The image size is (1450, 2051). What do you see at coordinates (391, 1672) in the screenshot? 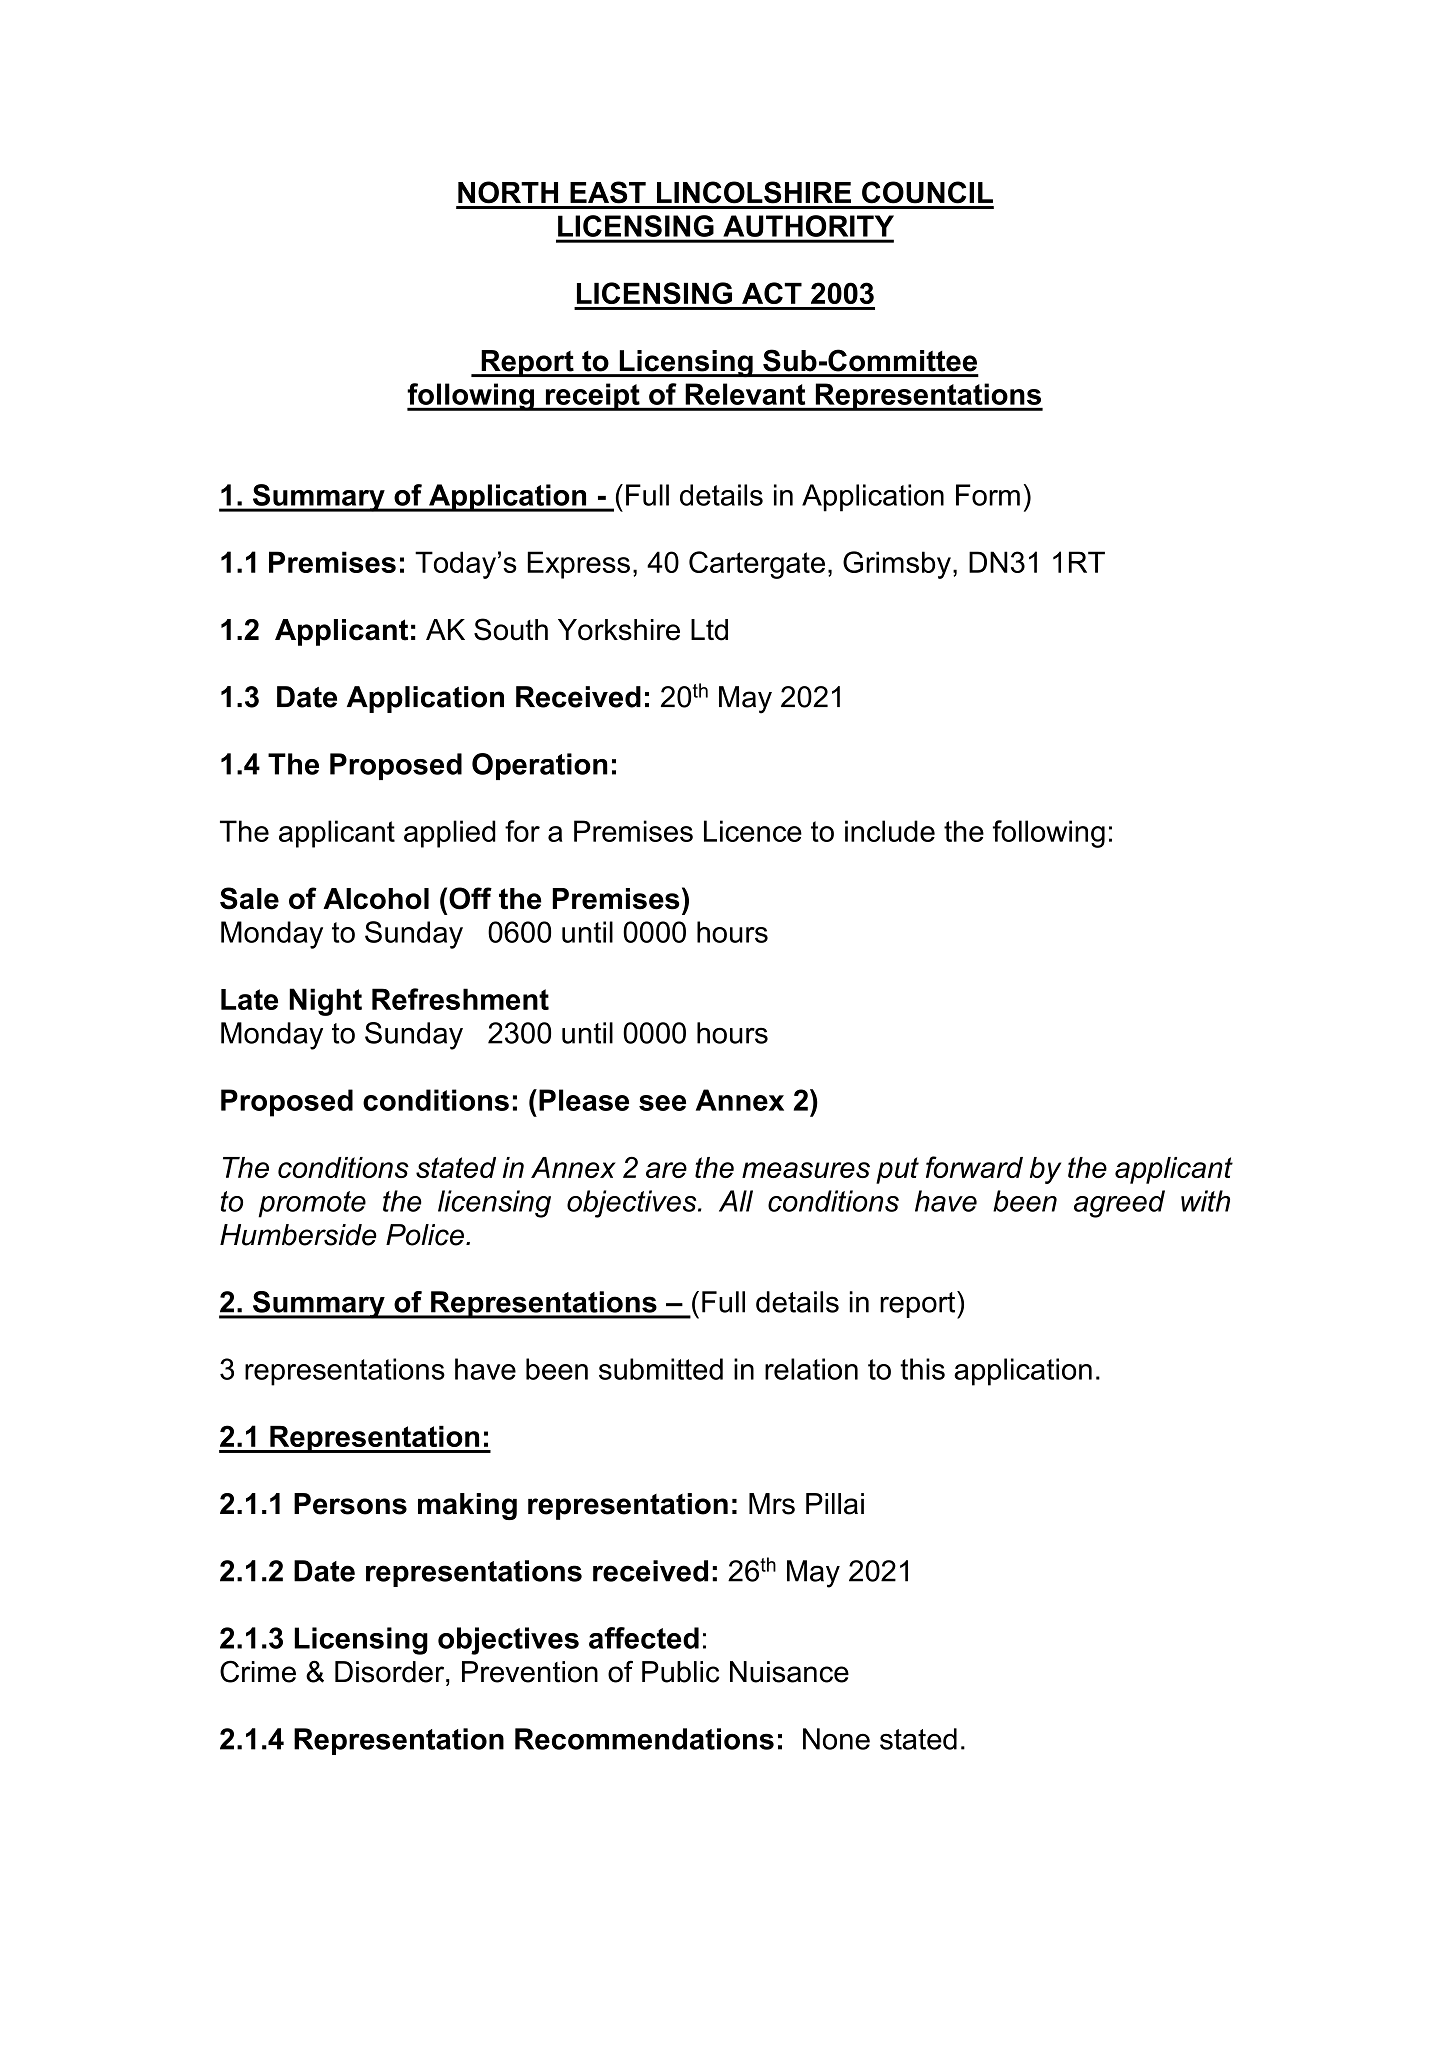
I see `Disorder` at bounding box center [391, 1672].
